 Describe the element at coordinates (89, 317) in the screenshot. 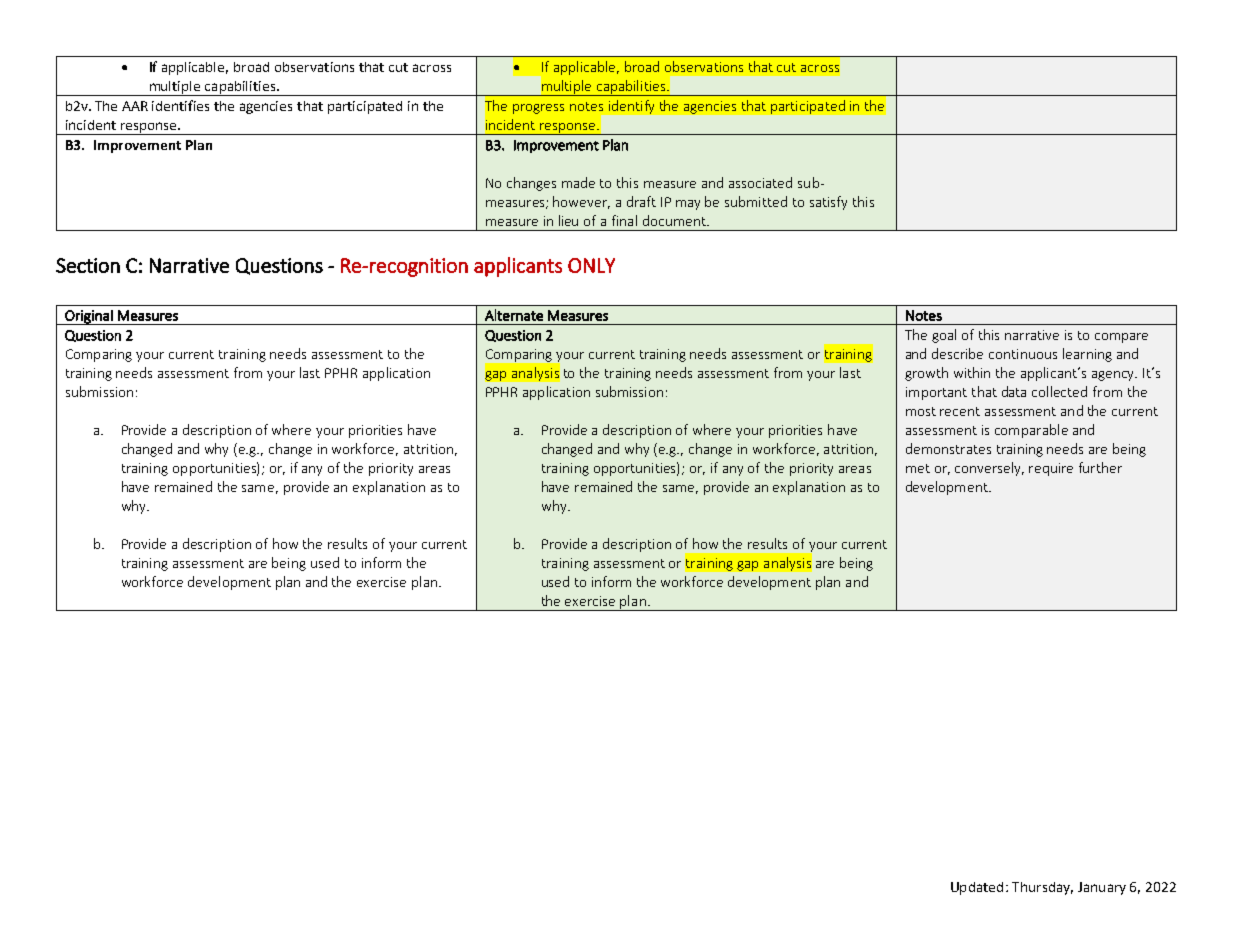

I see `Original` at that location.
